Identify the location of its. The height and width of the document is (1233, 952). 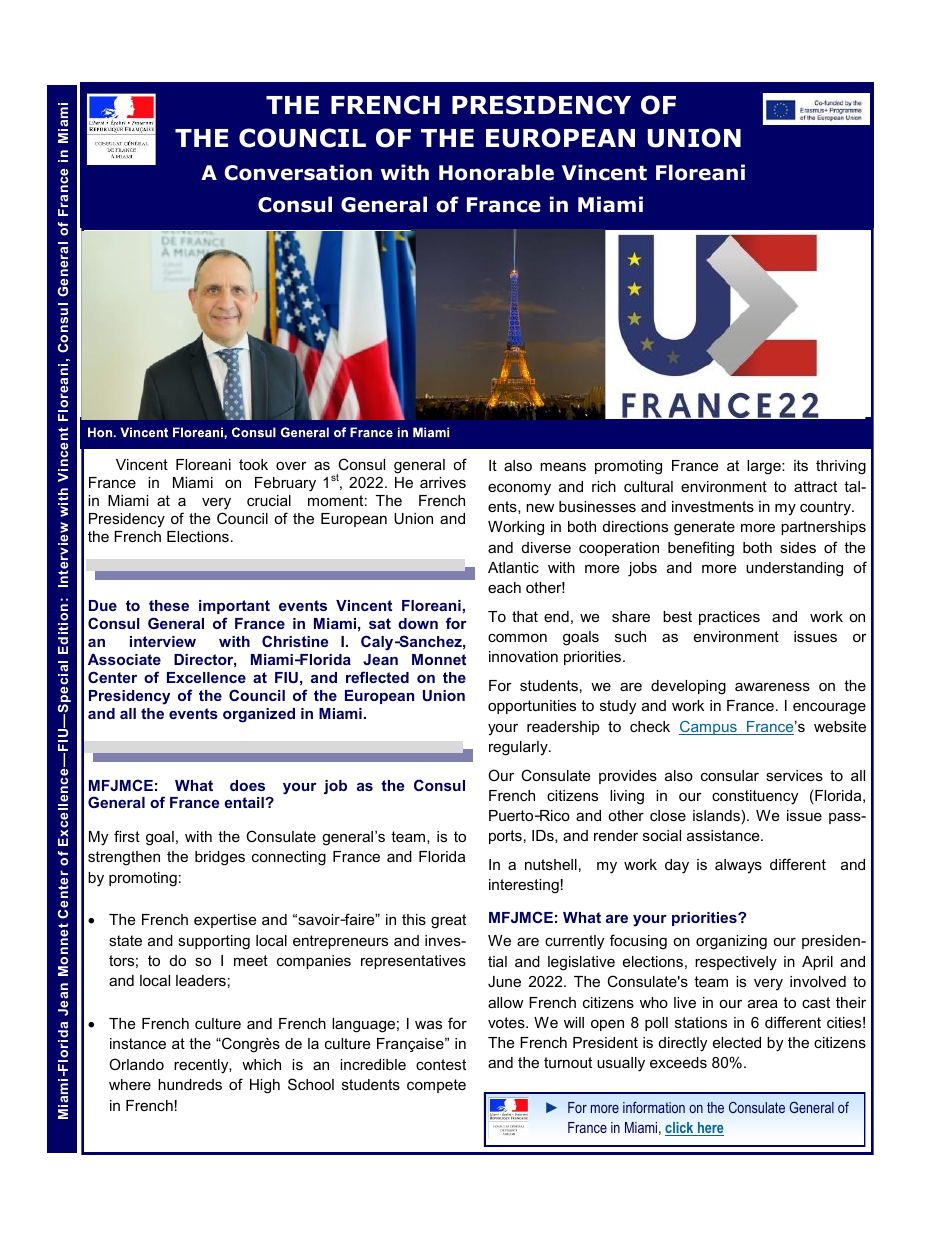
(801, 465).
